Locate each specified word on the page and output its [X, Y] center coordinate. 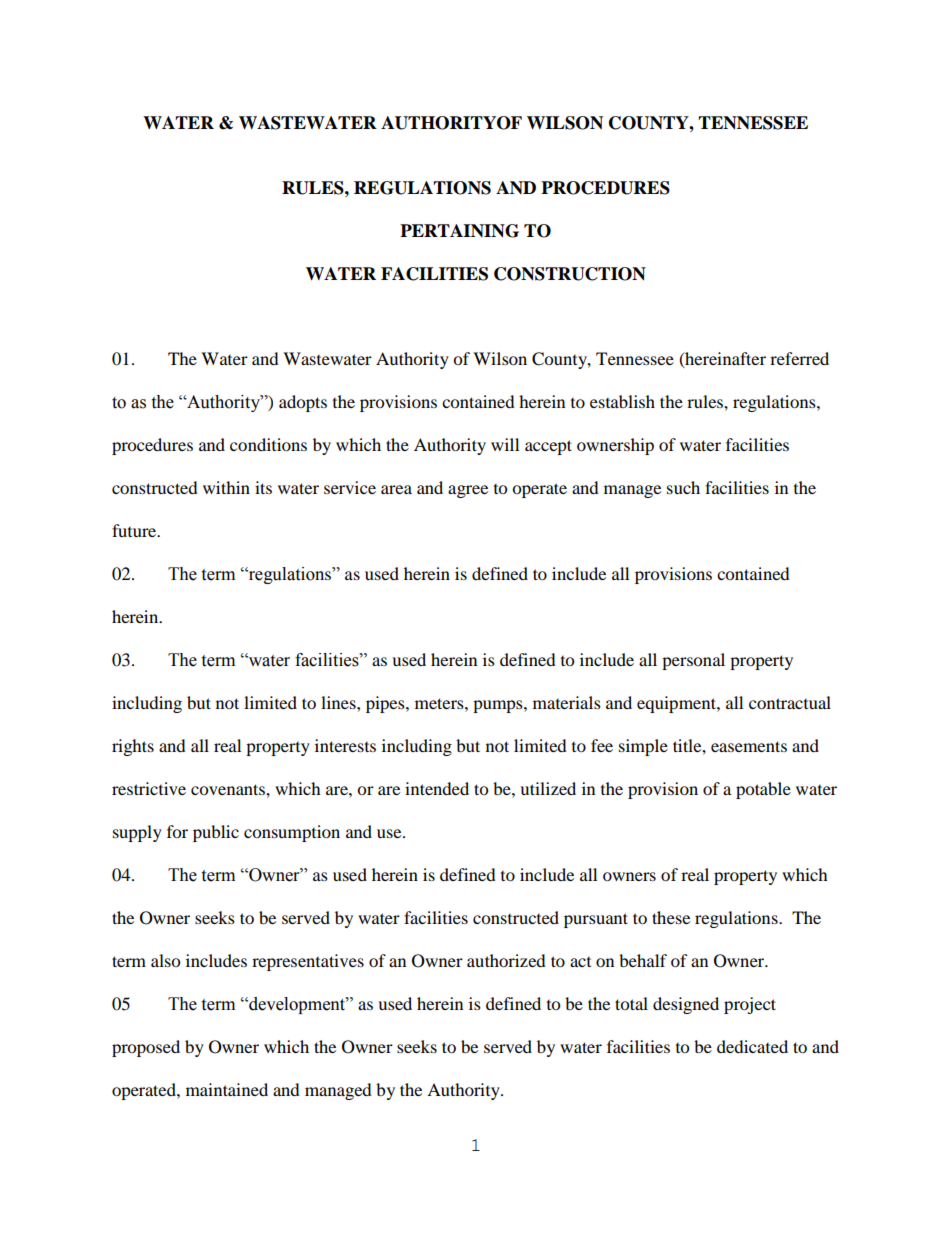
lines [339, 702]
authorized [506, 960]
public [216, 833]
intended [437, 788]
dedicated [752, 1046]
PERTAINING [459, 231]
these [671, 917]
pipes [386, 704]
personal [693, 661]
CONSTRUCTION [570, 274]
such [683, 487]
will [505, 444]
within [226, 487]
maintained [227, 1089]
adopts [303, 403]
